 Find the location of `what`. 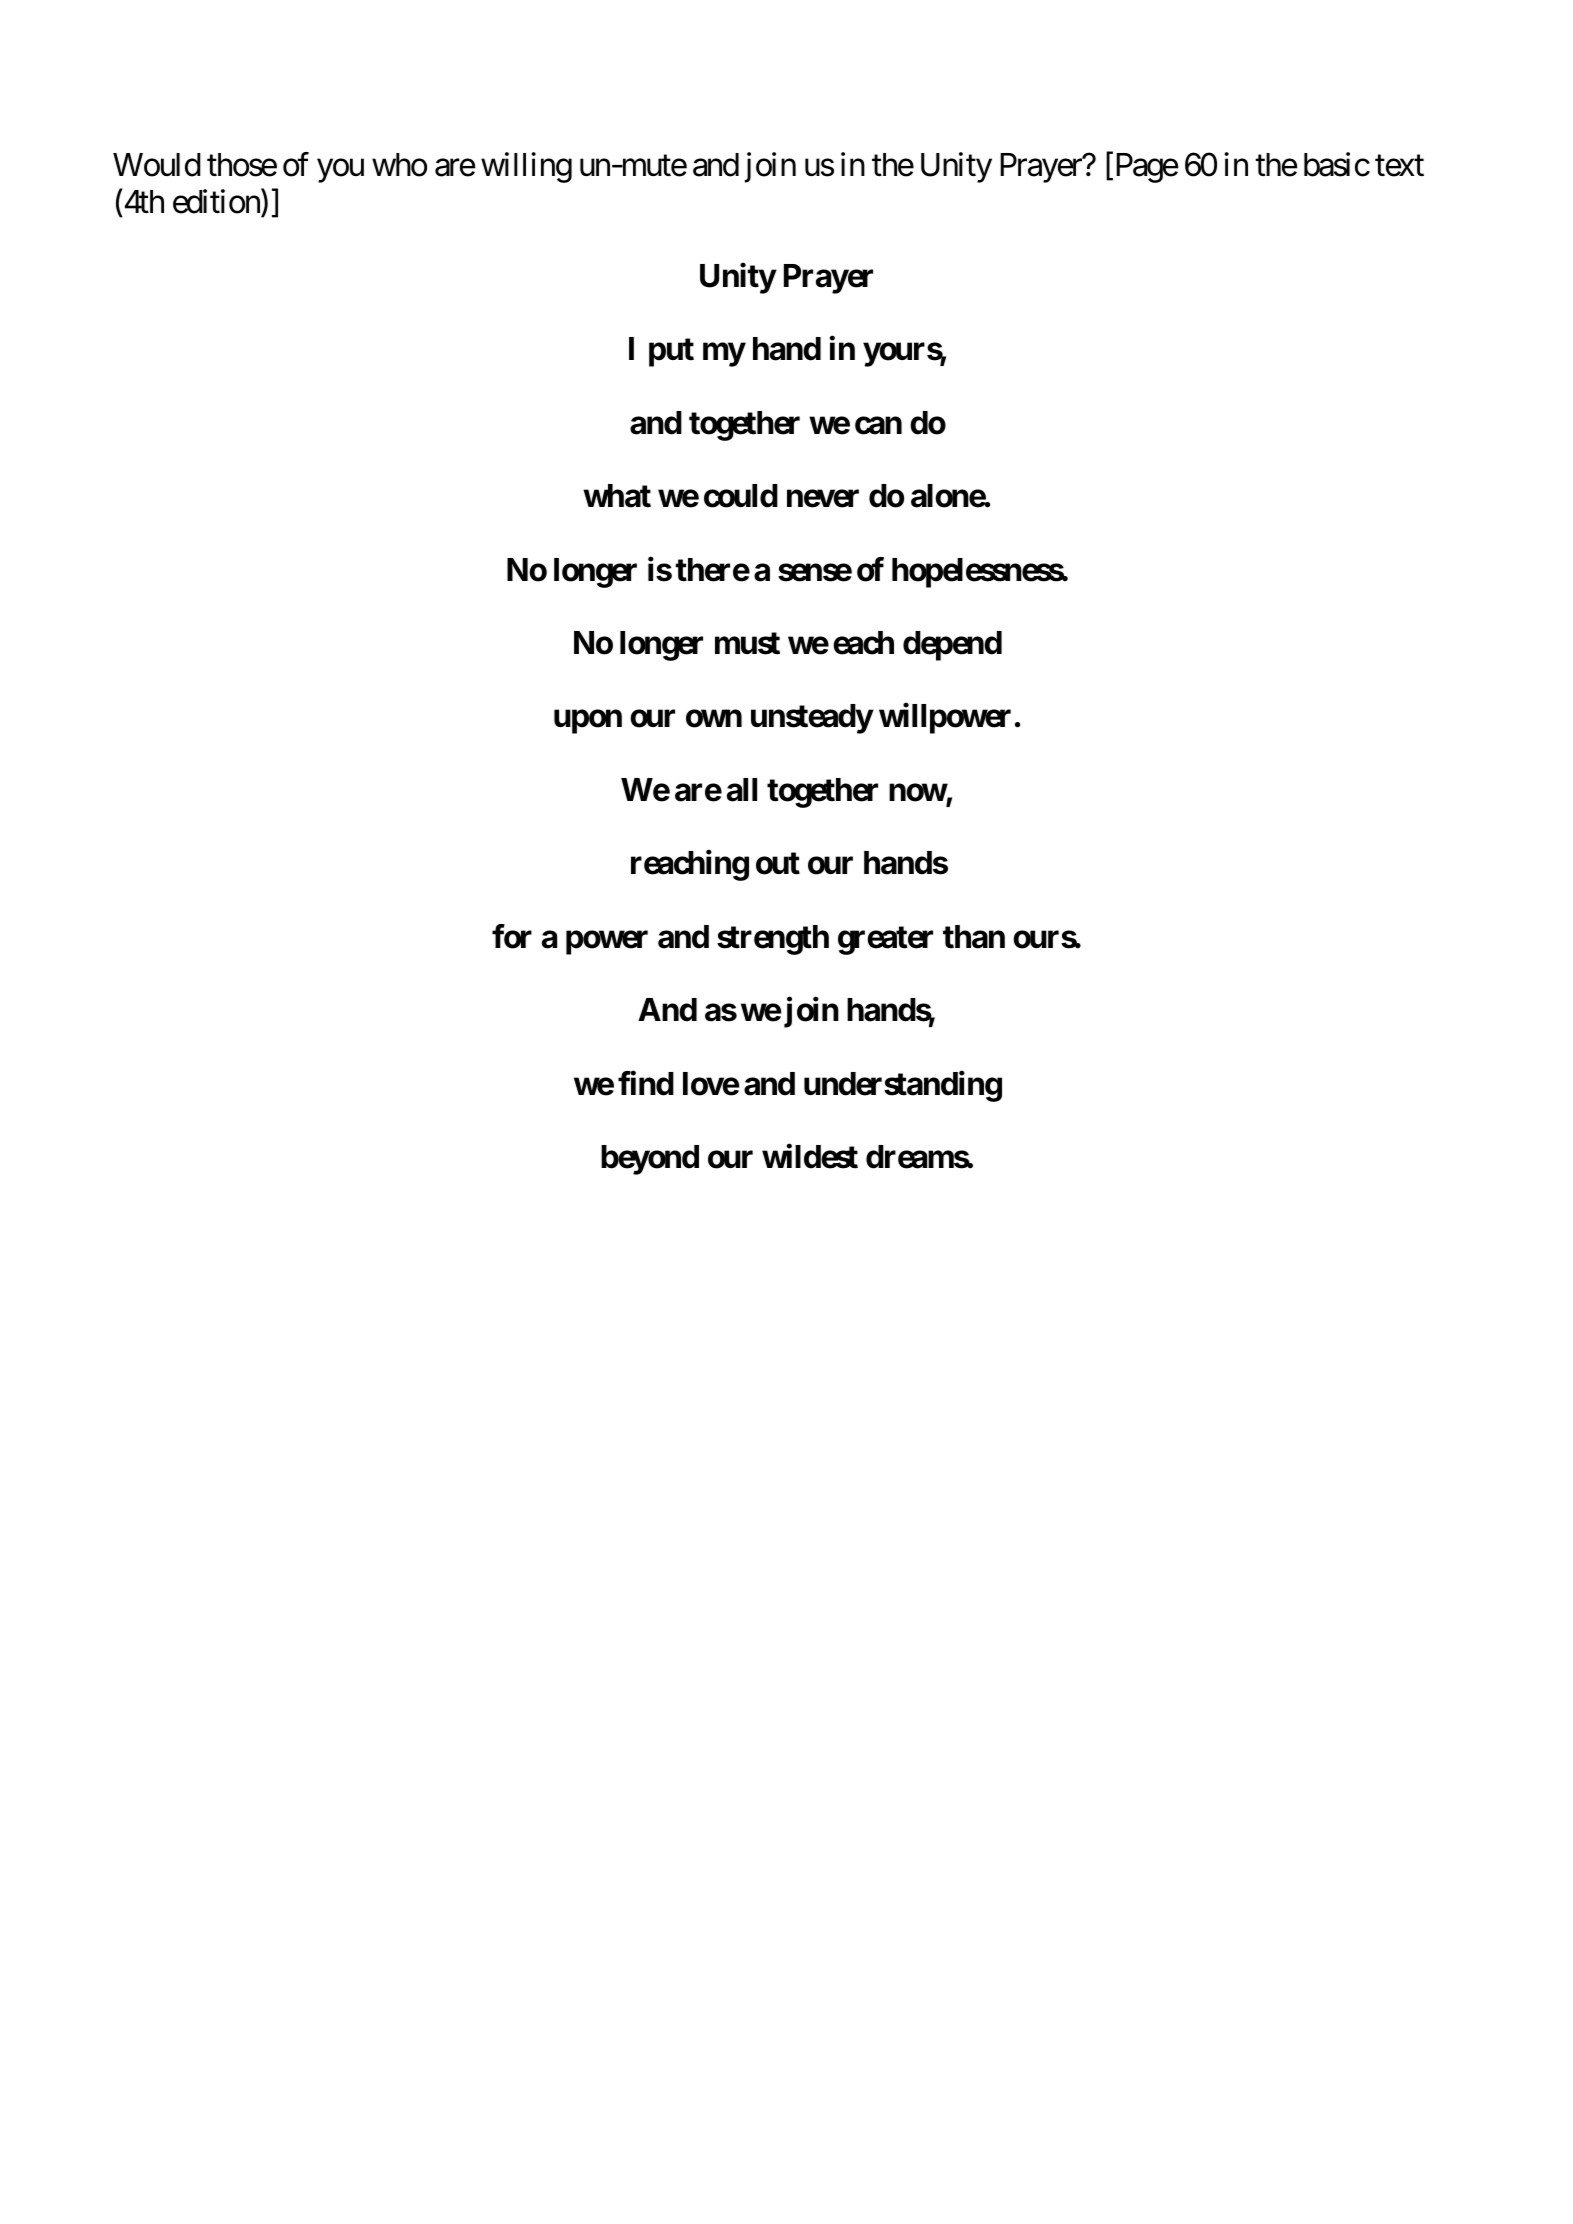

what is located at coordinates (617, 496).
